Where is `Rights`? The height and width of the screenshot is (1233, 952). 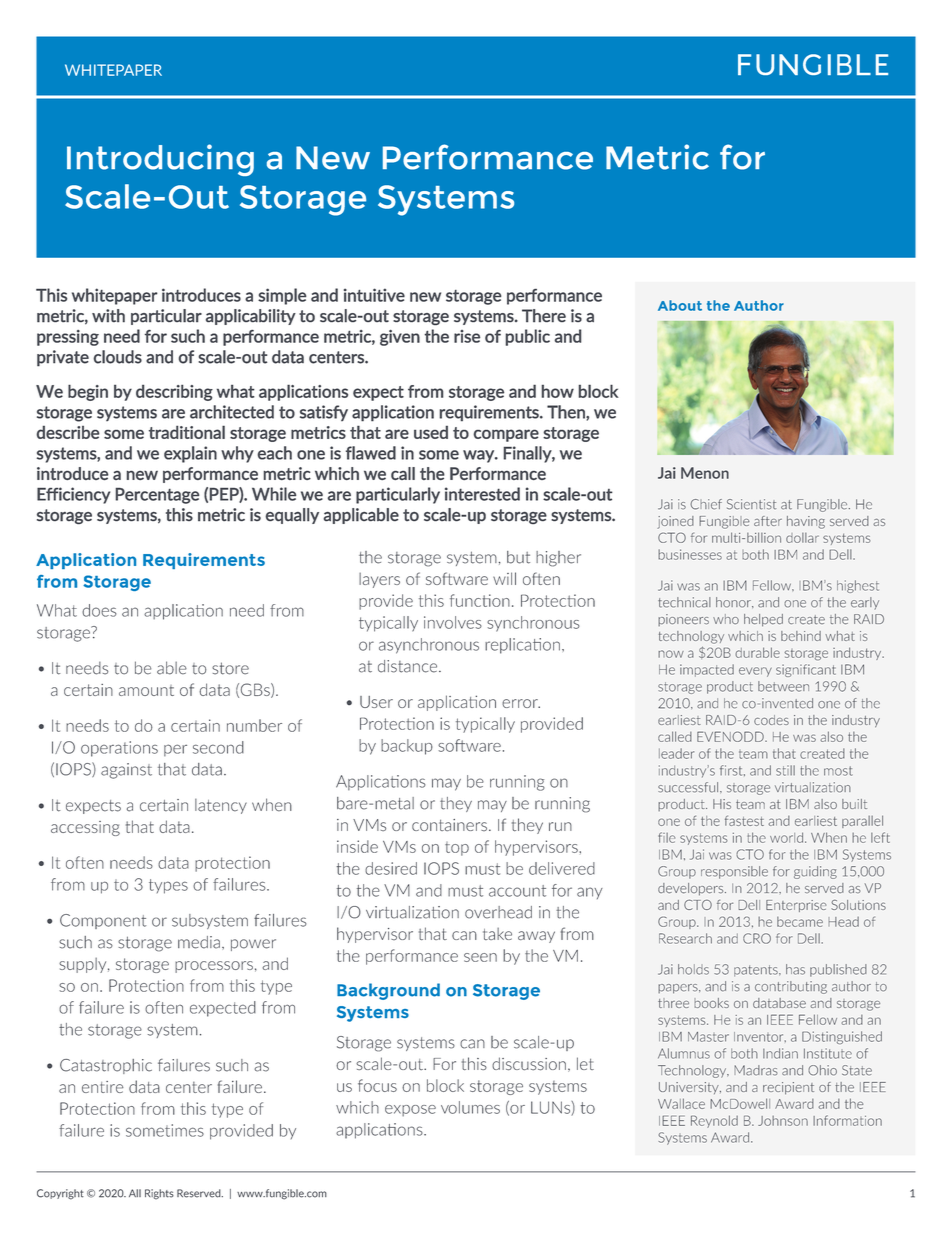
Rights is located at coordinates (159, 1194).
